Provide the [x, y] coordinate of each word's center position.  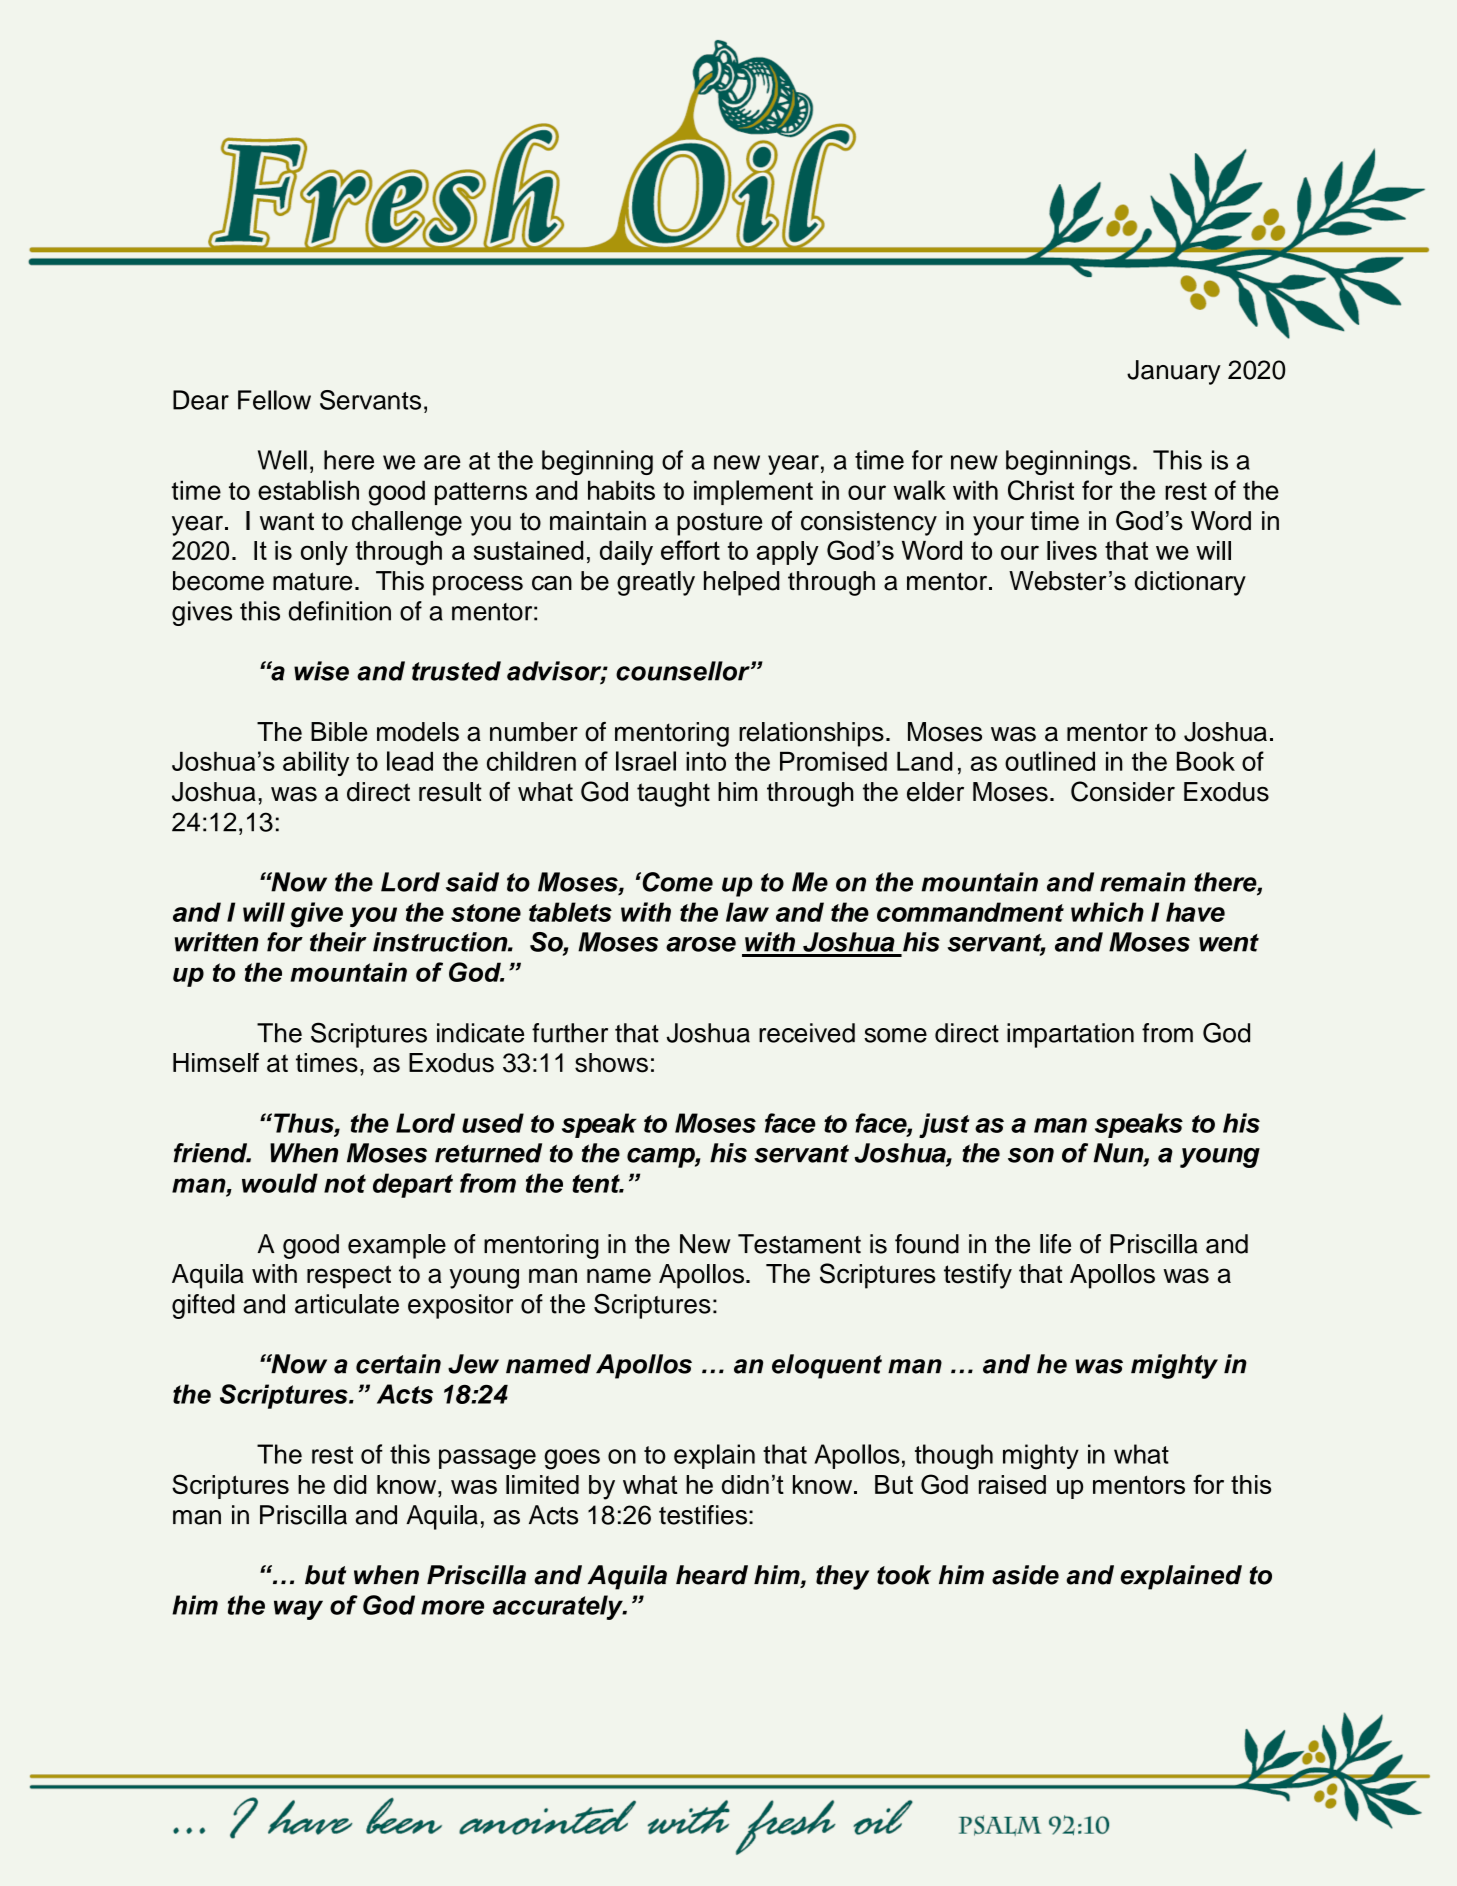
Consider [1123, 791]
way [298, 1610]
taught [673, 794]
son [1031, 1155]
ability [316, 763]
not [345, 1183]
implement [753, 492]
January [1174, 372]
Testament [799, 1244]
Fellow [274, 400]
